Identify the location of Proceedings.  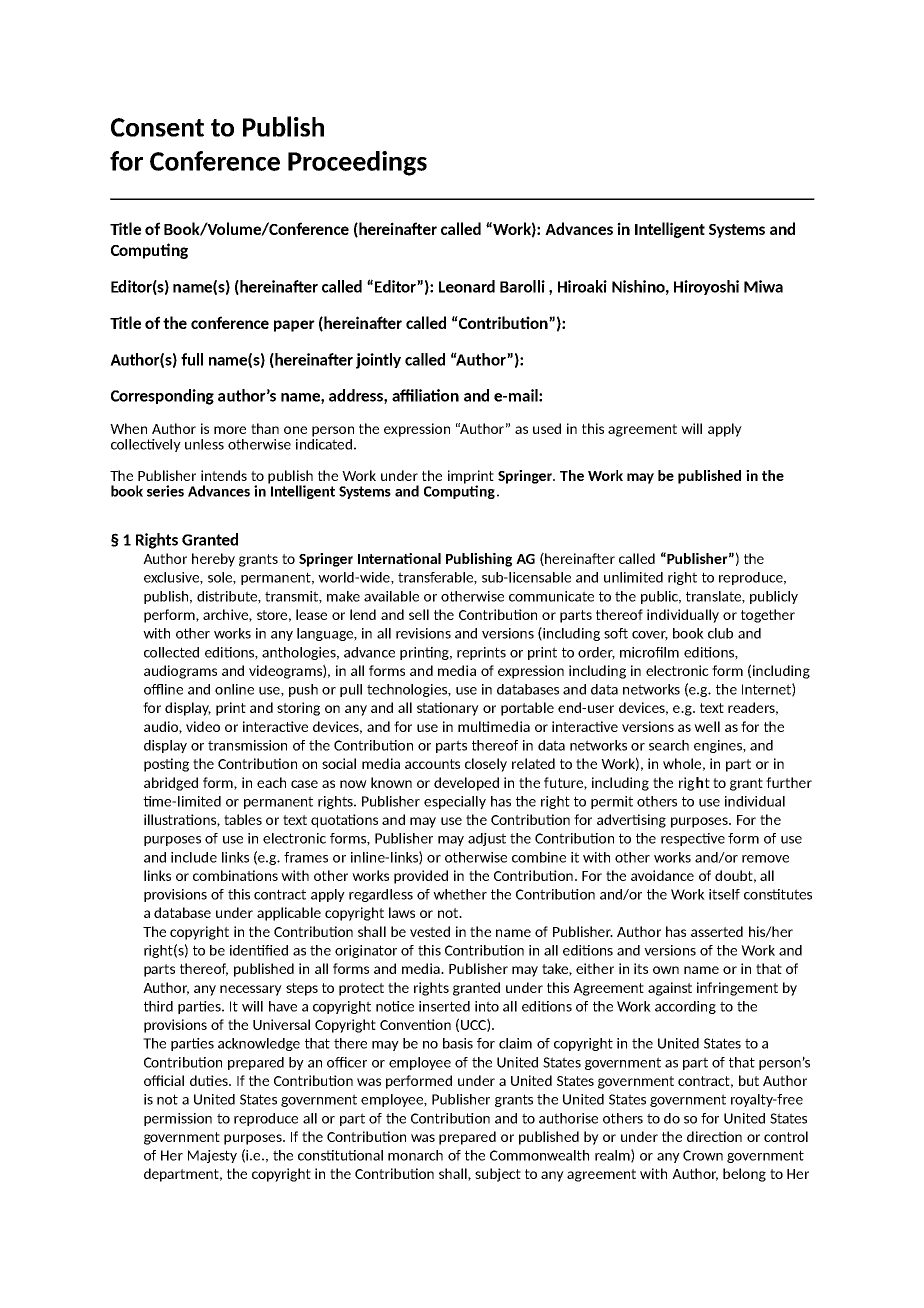
(357, 163).
